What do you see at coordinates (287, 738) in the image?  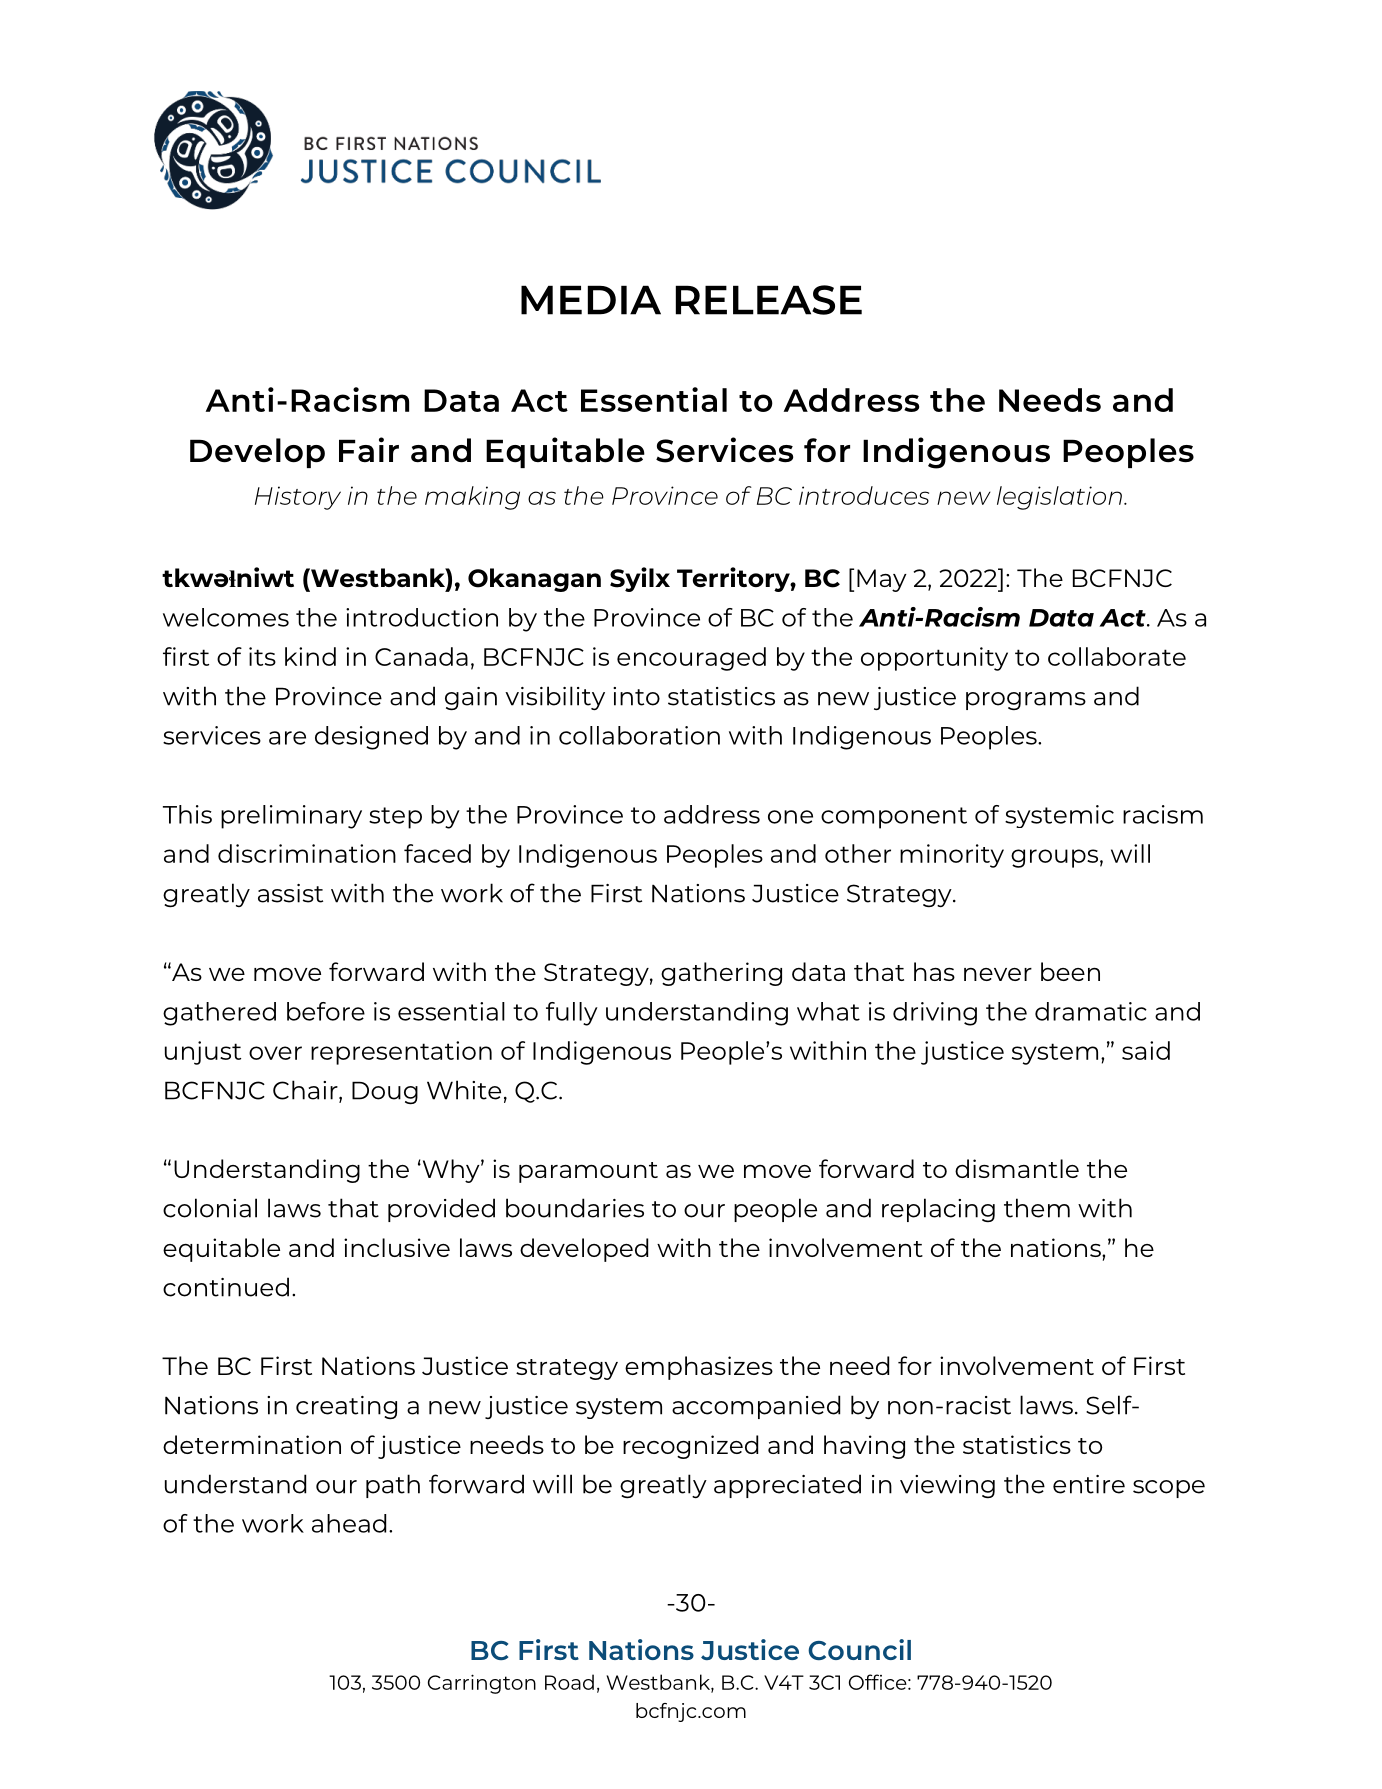 I see `are` at bounding box center [287, 738].
